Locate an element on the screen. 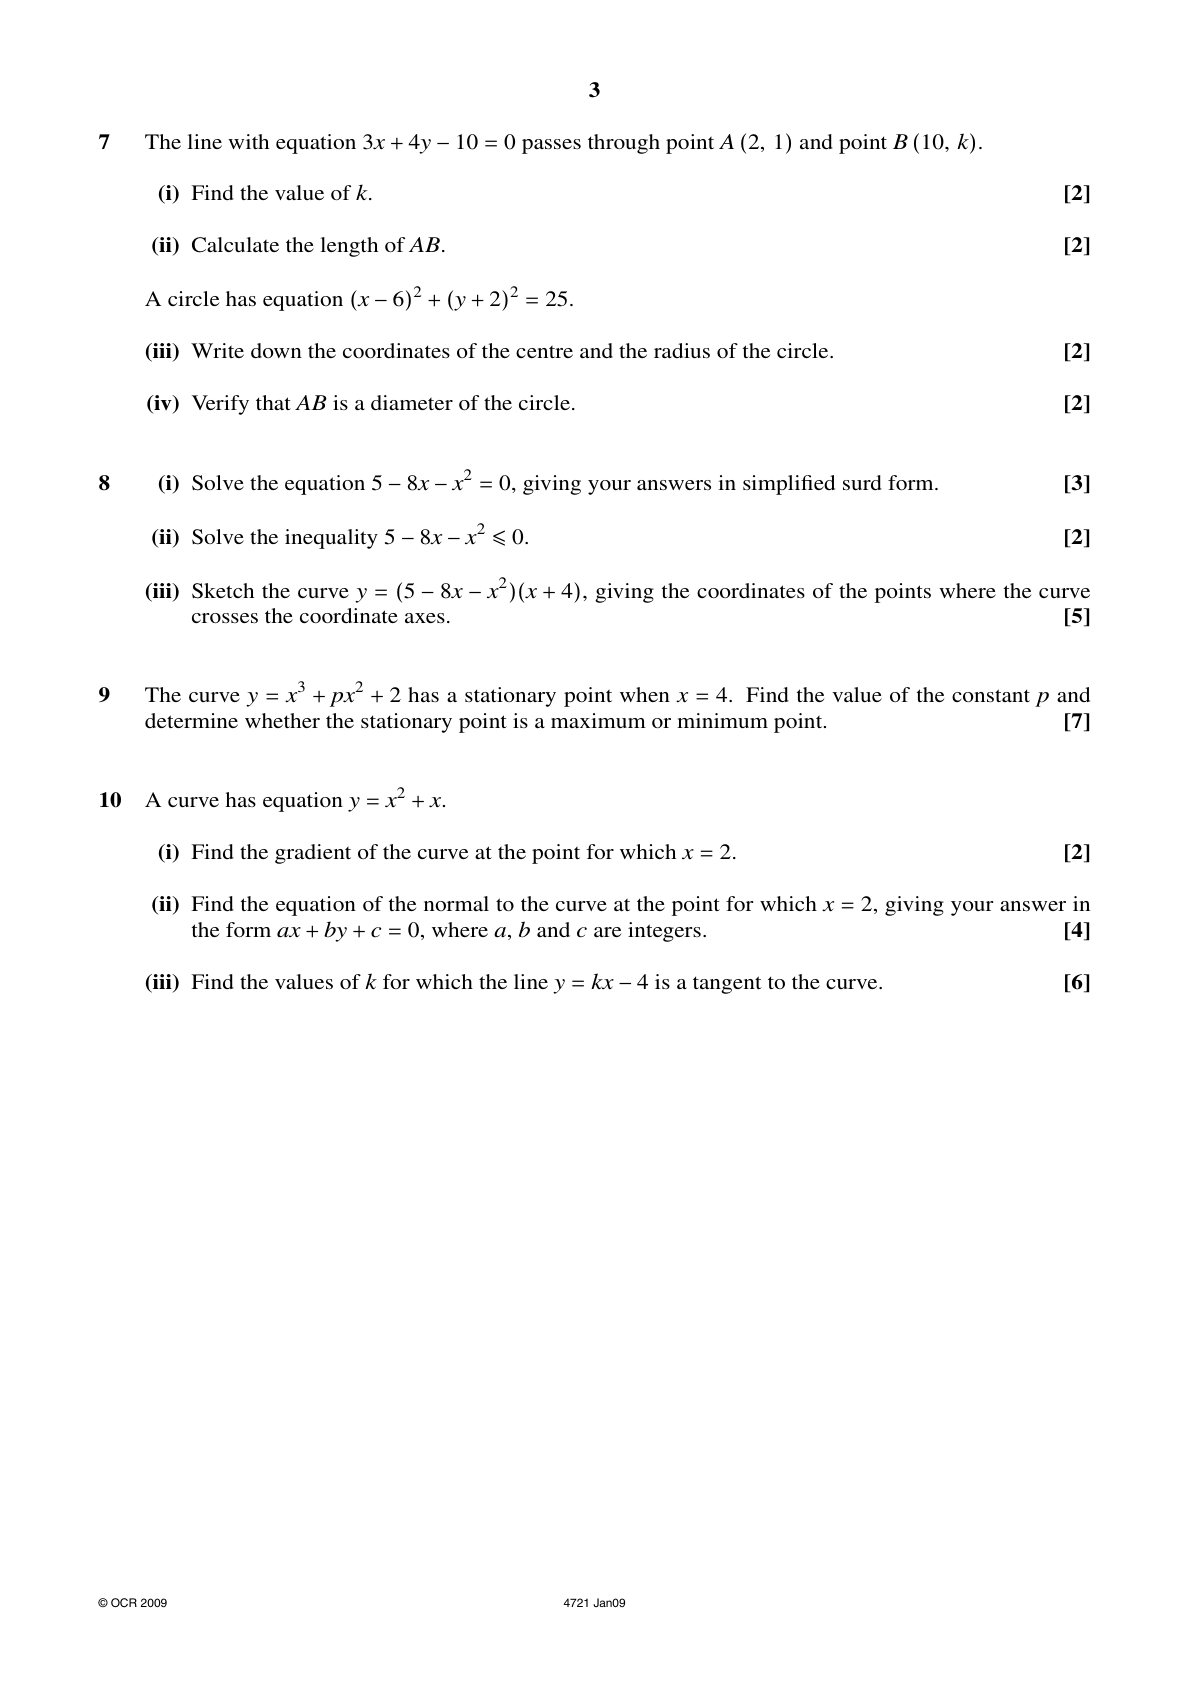 This screenshot has height=1684, width=1190. normal is located at coordinates (456, 903).
